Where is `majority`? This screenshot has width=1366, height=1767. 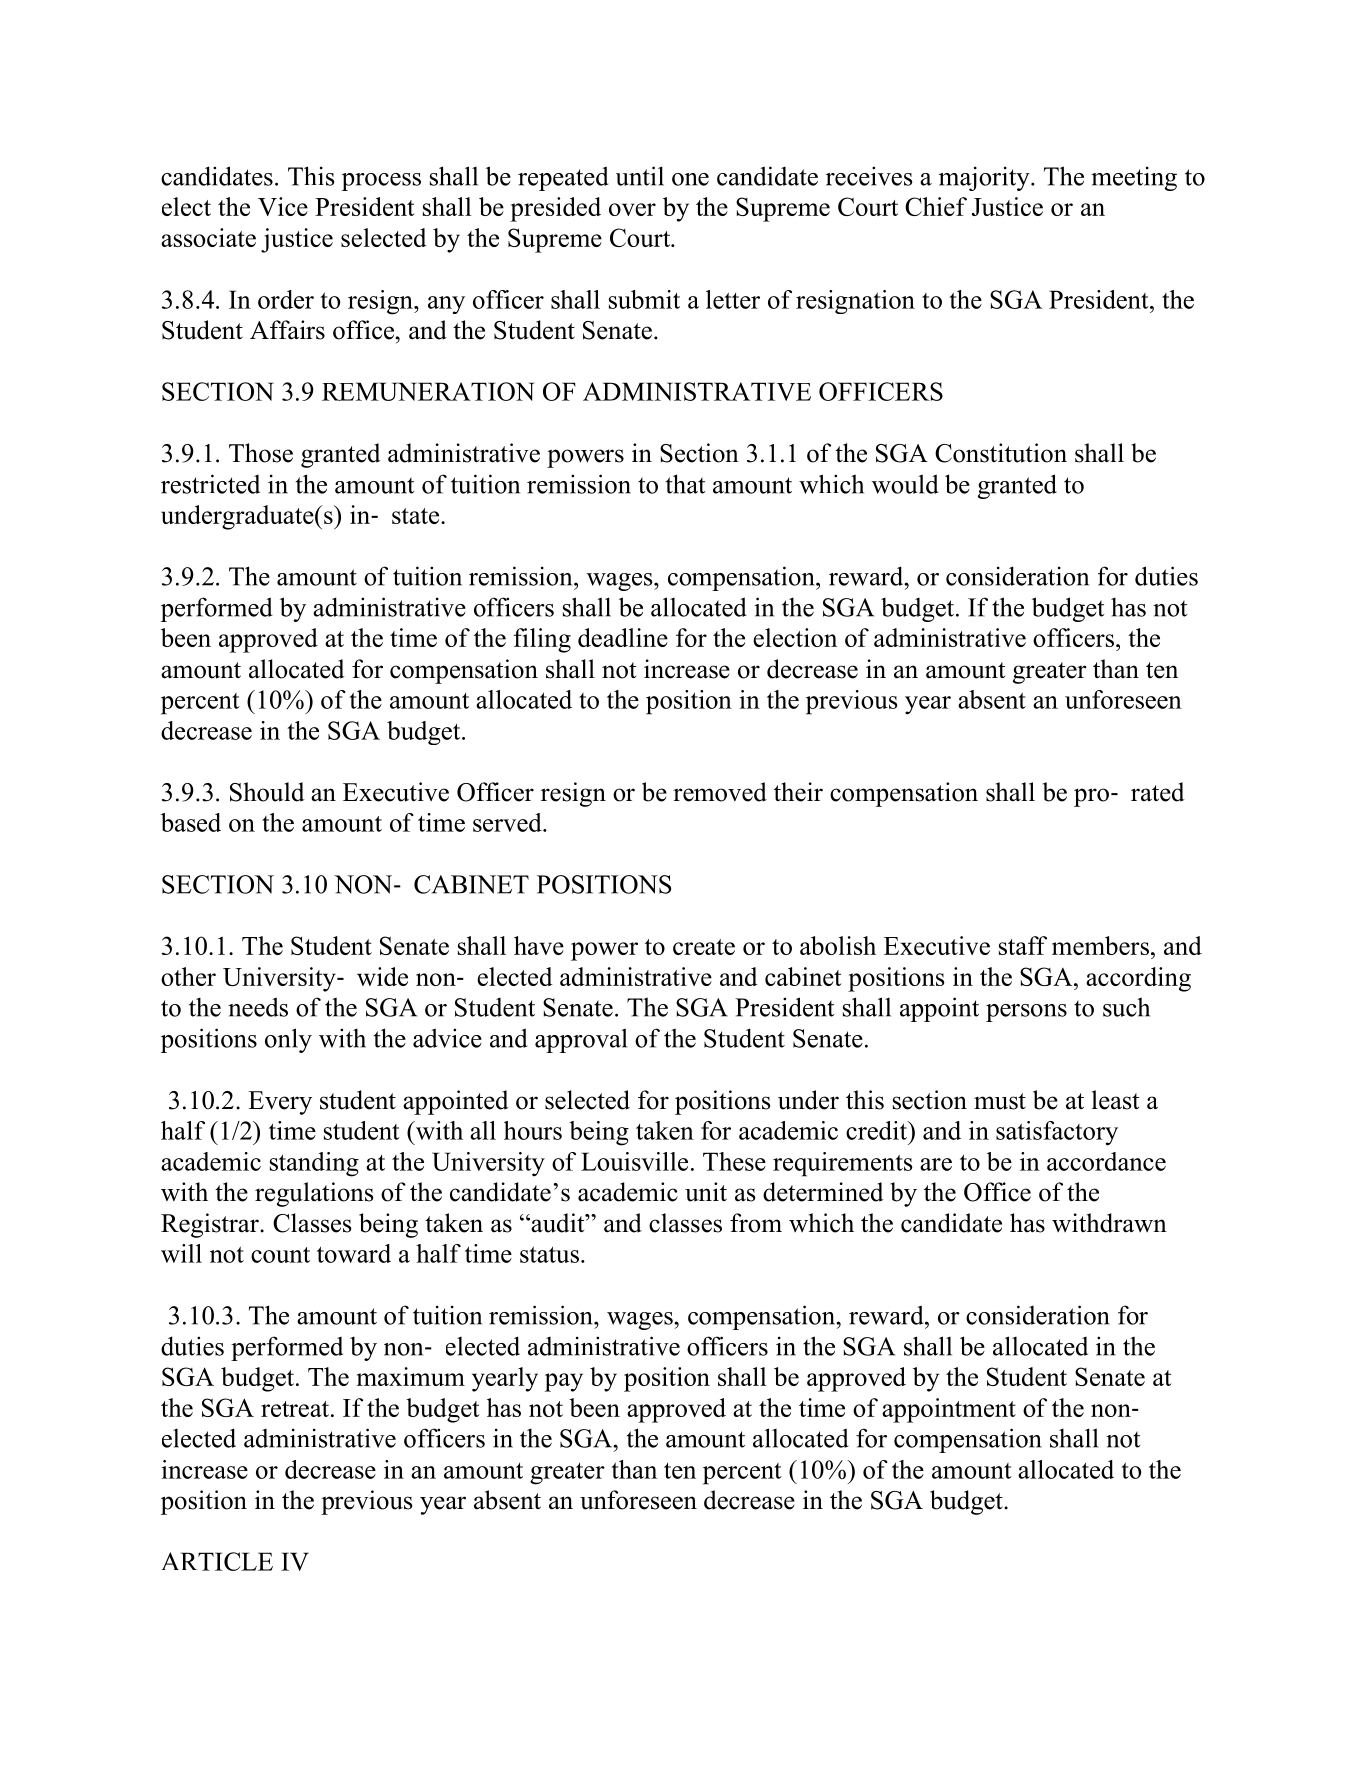 majority is located at coordinates (985, 178).
